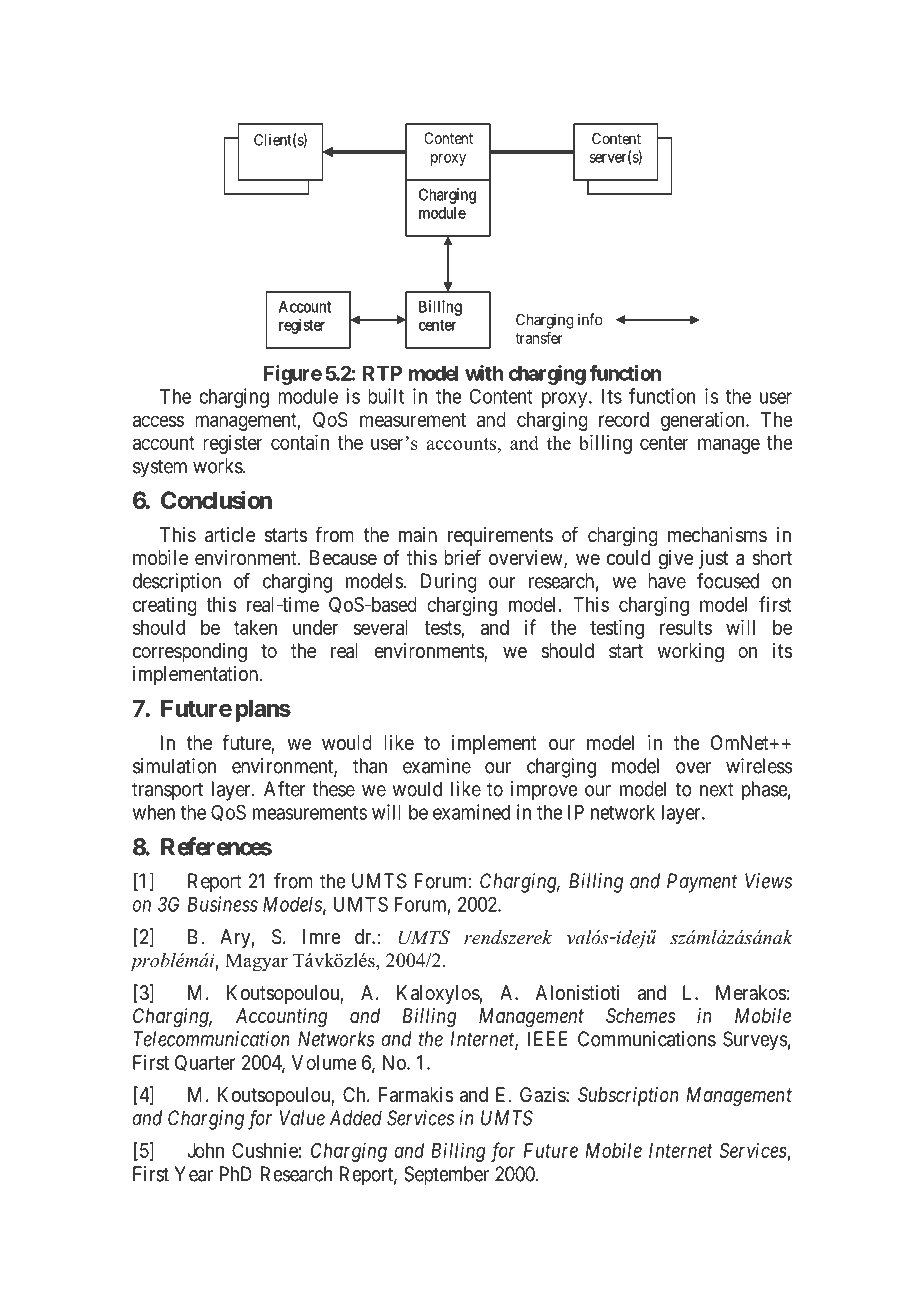 This screenshot has width=924, height=1308. Describe the element at coordinates (223, 904) in the screenshot. I see `Business` at that location.
